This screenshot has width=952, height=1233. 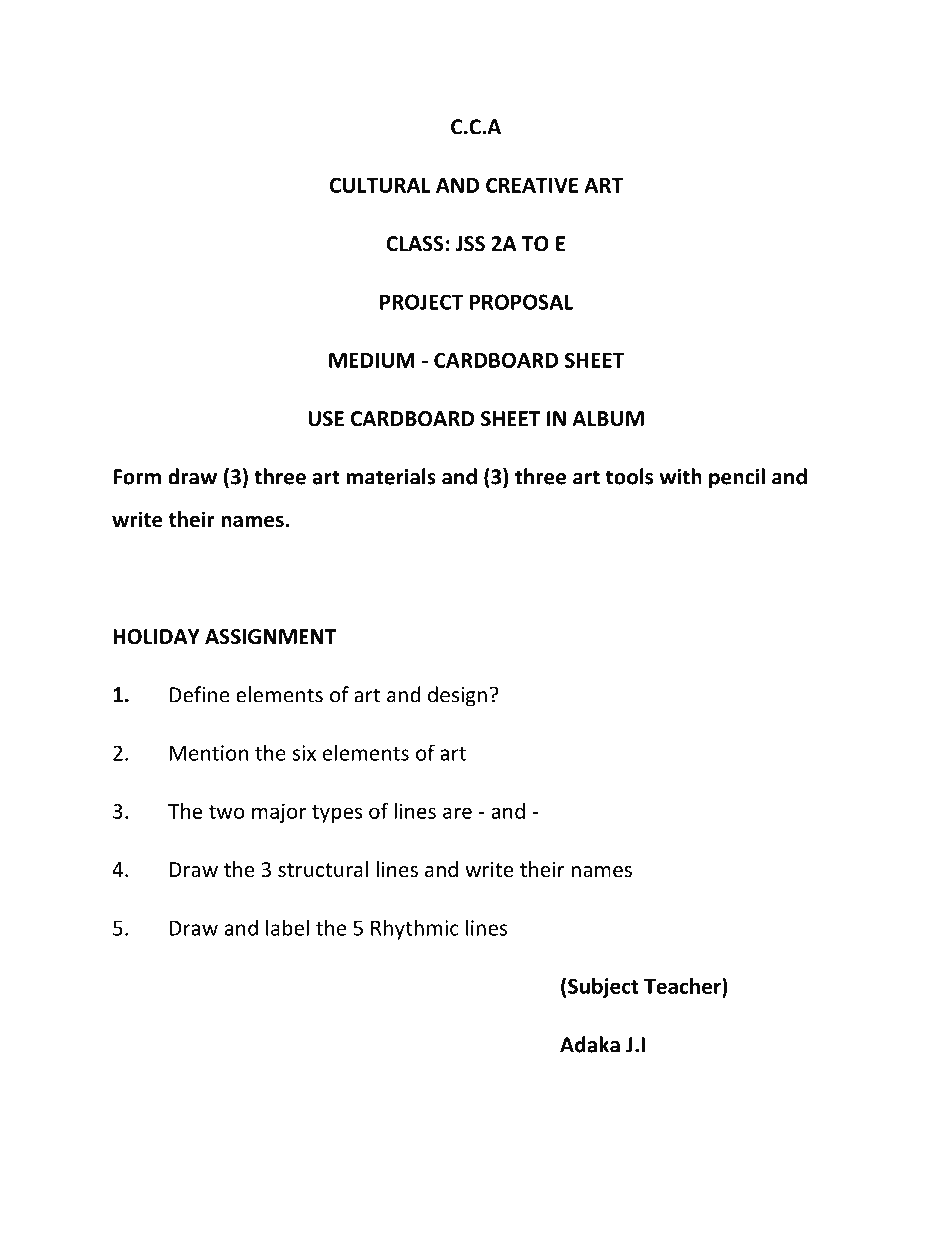 What do you see at coordinates (415, 929) in the screenshot?
I see `Rhythmic` at bounding box center [415, 929].
